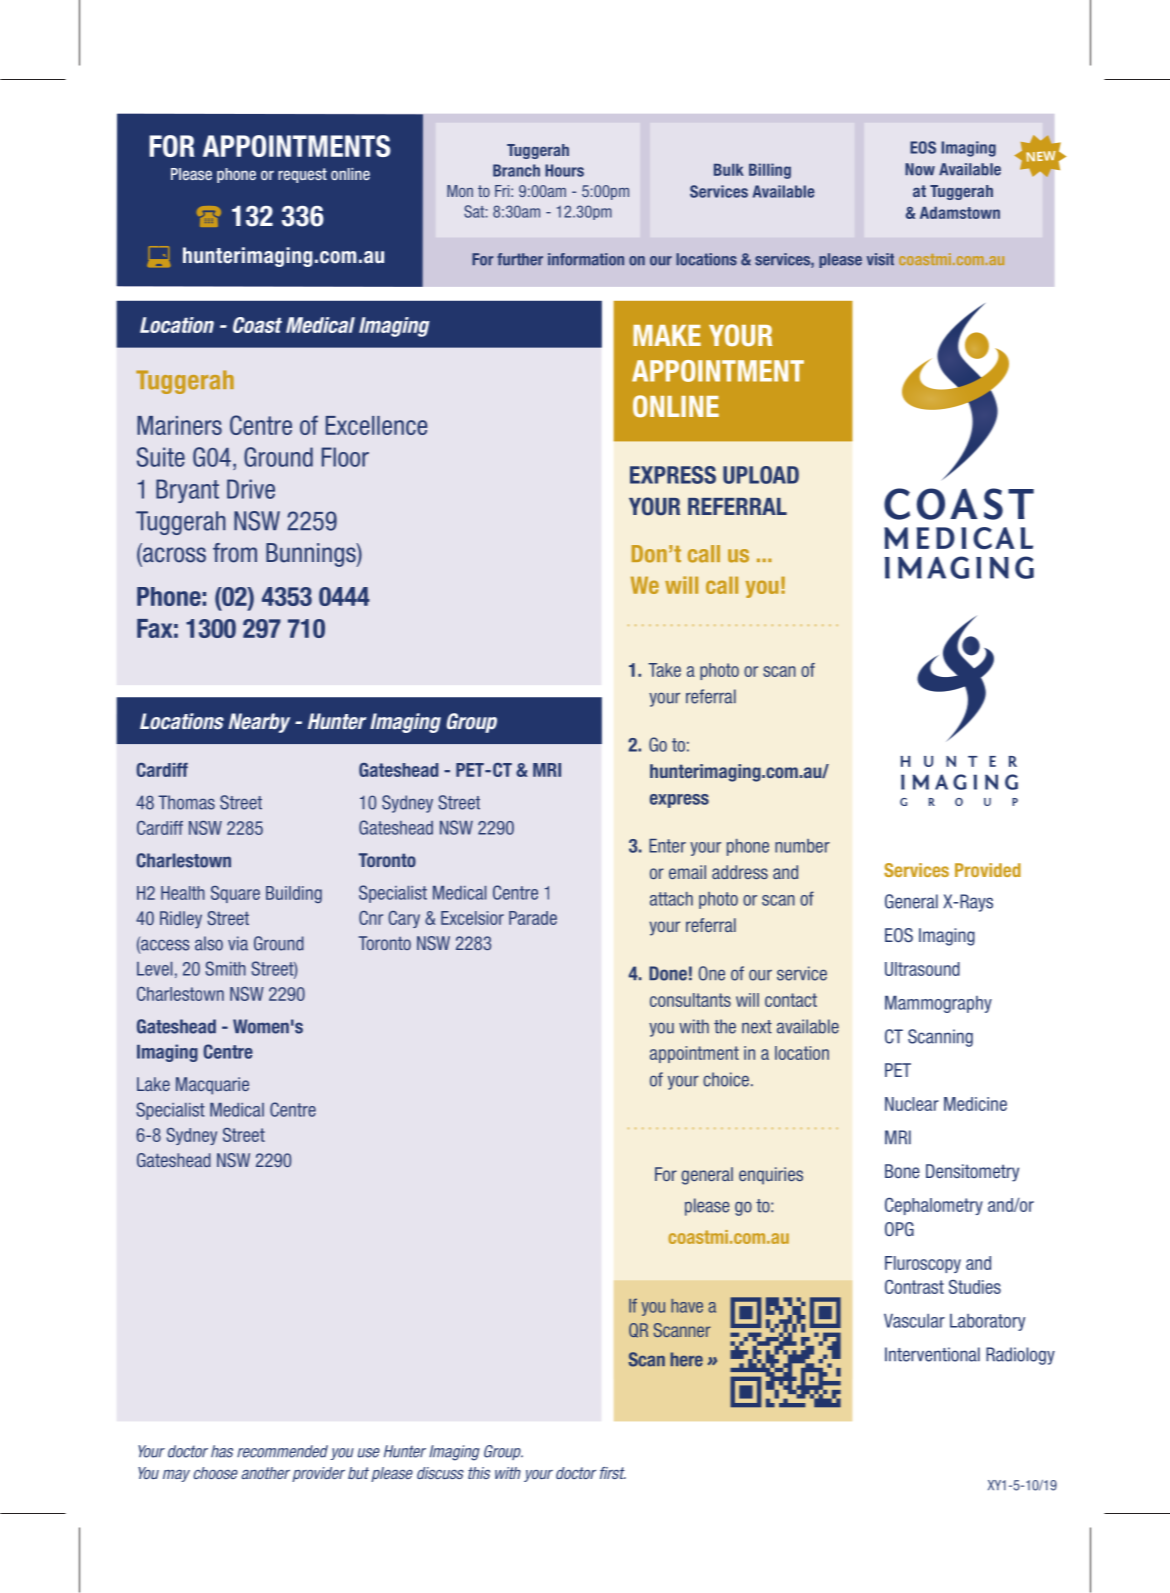 The width and height of the screenshot is (1170, 1593). Describe the element at coordinates (920, 169) in the screenshot. I see `Now` at that location.
